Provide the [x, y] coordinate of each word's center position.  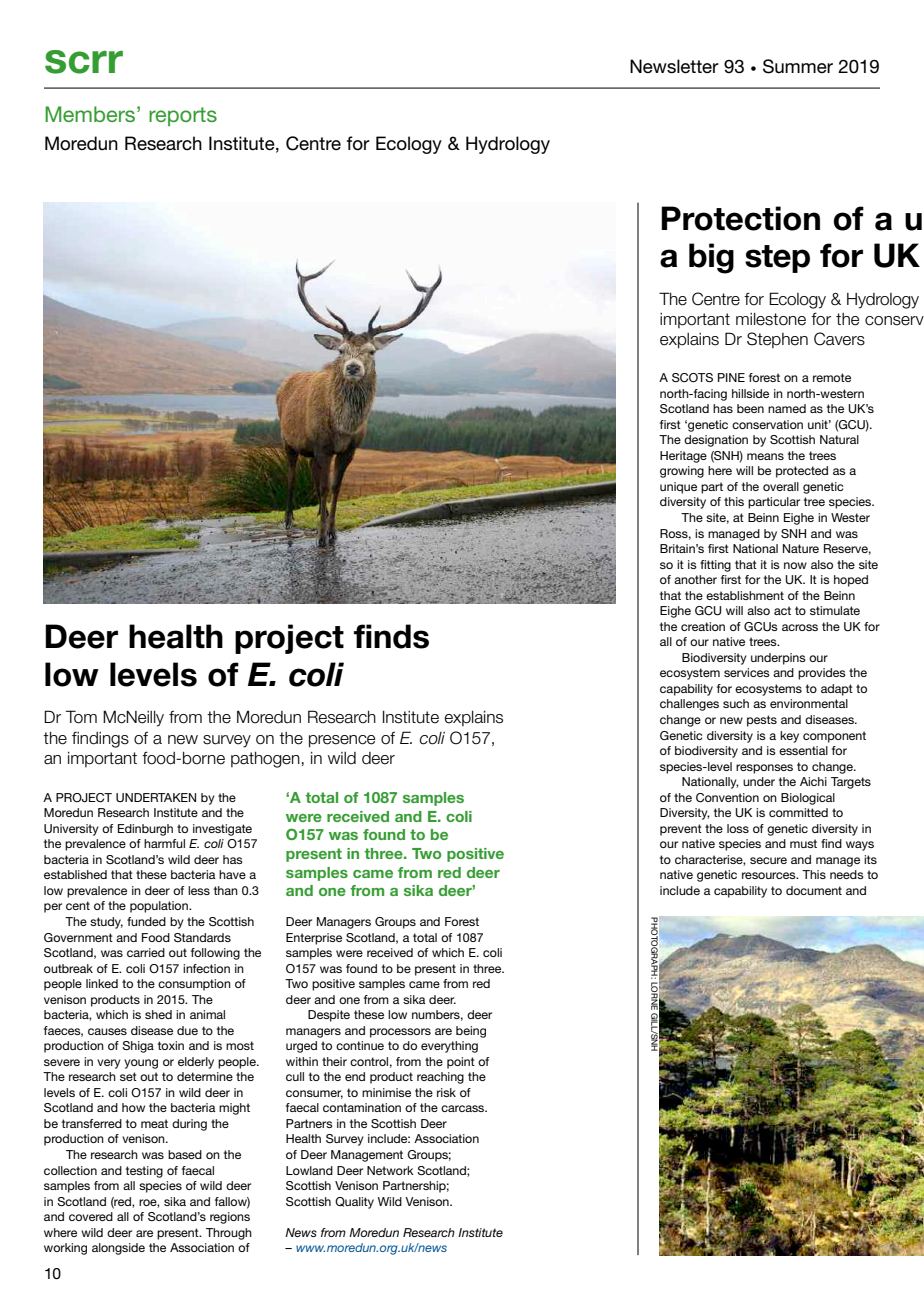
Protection [740, 218]
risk [446, 1092]
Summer [798, 66]
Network [390, 1170]
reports [183, 116]
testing [144, 1172]
